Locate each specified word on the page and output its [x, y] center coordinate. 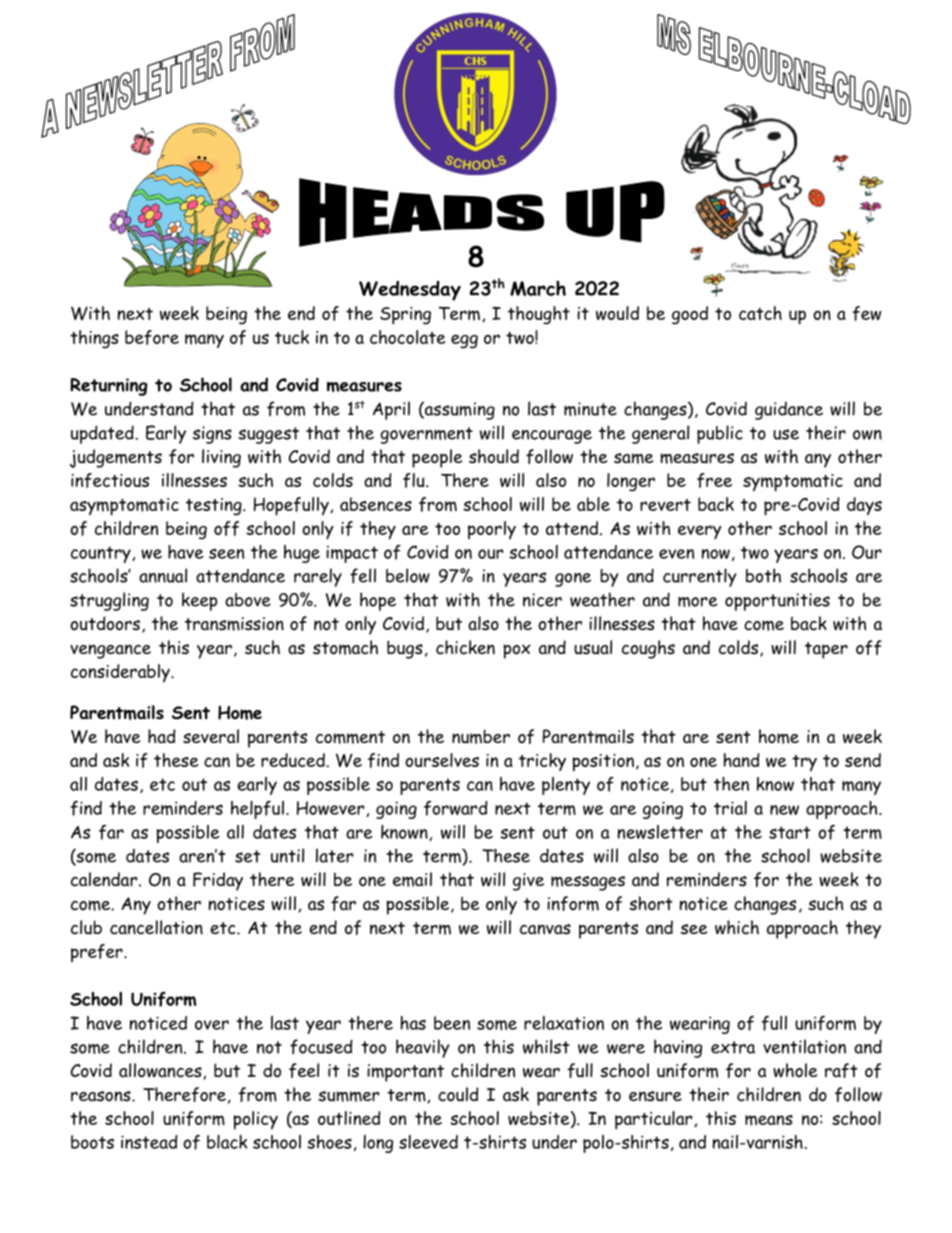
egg [464, 341]
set [247, 856]
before [152, 337]
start [790, 832]
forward [455, 808]
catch [760, 313]
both [763, 575]
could [458, 1094]
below [408, 575]
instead [149, 1142]
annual [163, 575]
